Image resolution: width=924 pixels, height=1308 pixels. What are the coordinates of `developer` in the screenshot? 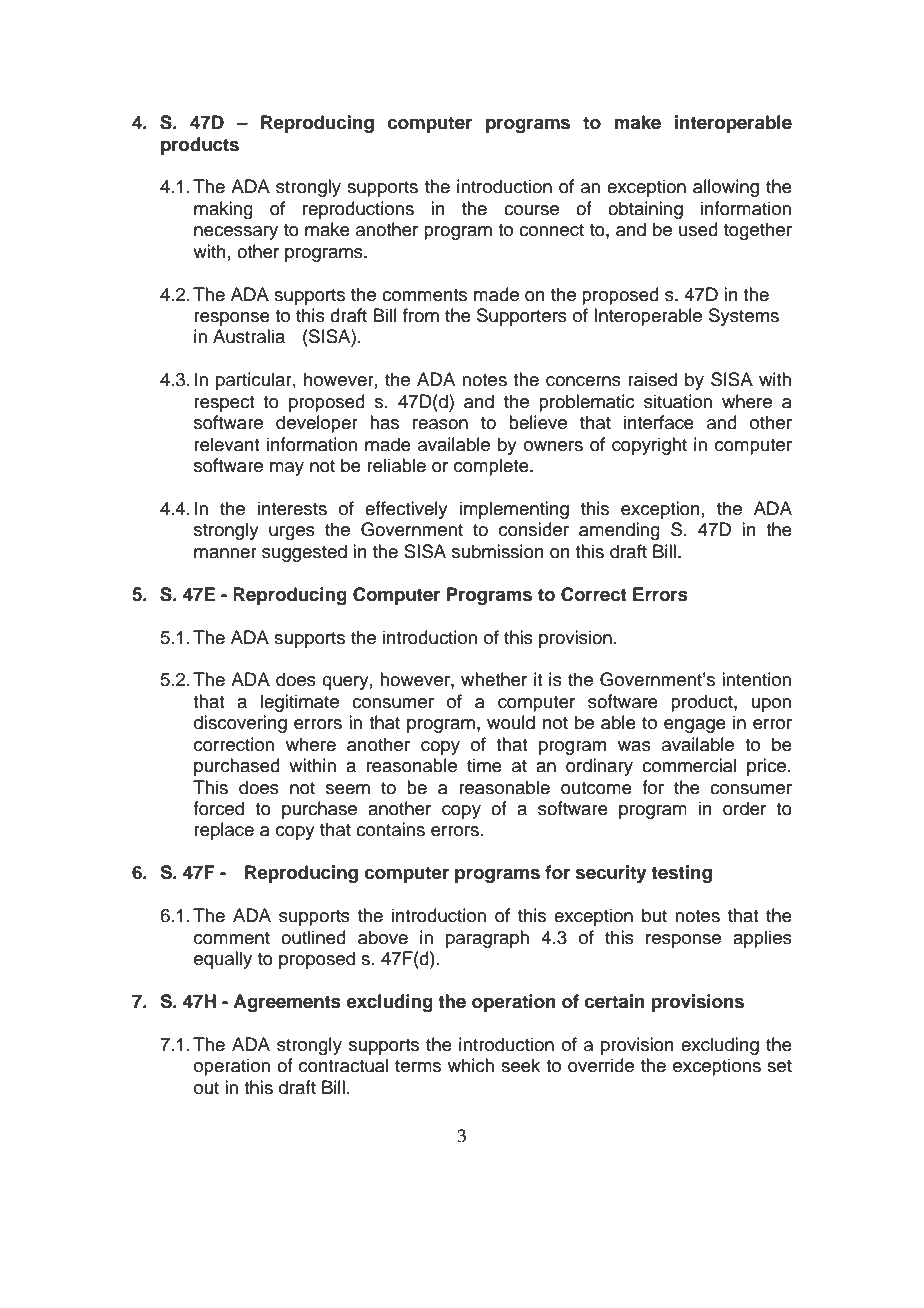 It's located at (317, 424).
